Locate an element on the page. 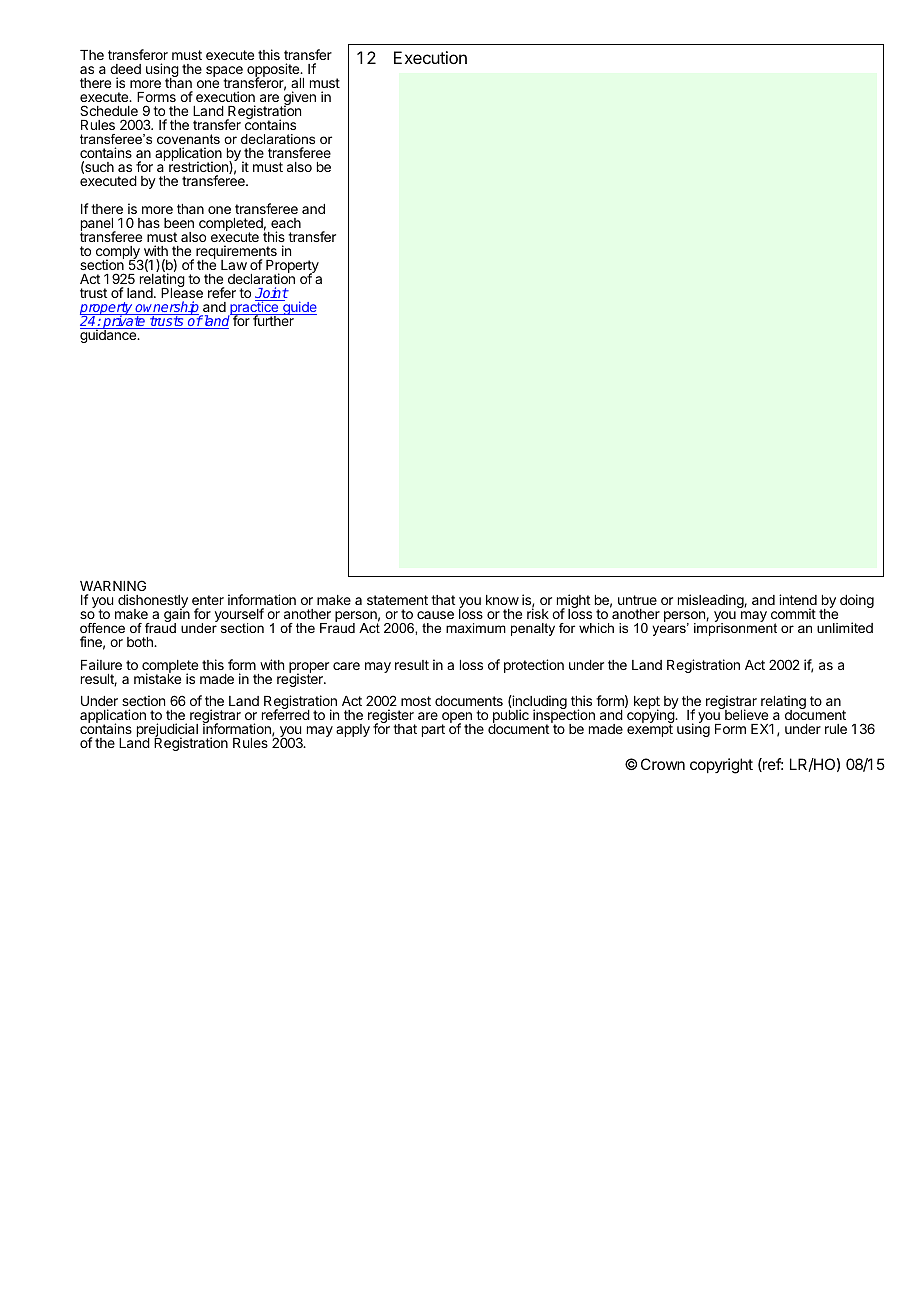 This image has width=924, height=1308. deed is located at coordinates (125, 69).
